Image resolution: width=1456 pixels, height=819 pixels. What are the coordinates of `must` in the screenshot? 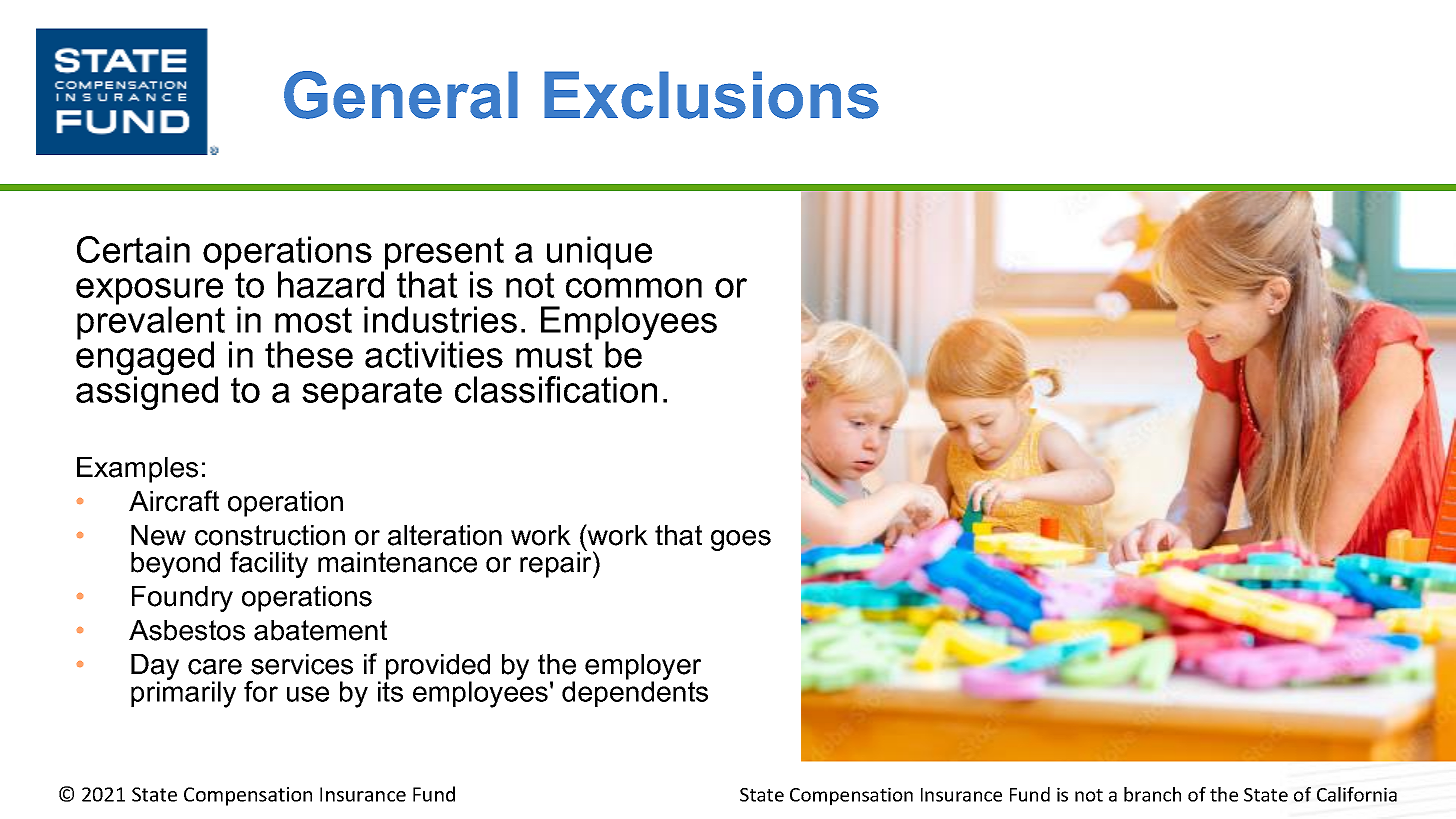 It's located at (554, 355).
